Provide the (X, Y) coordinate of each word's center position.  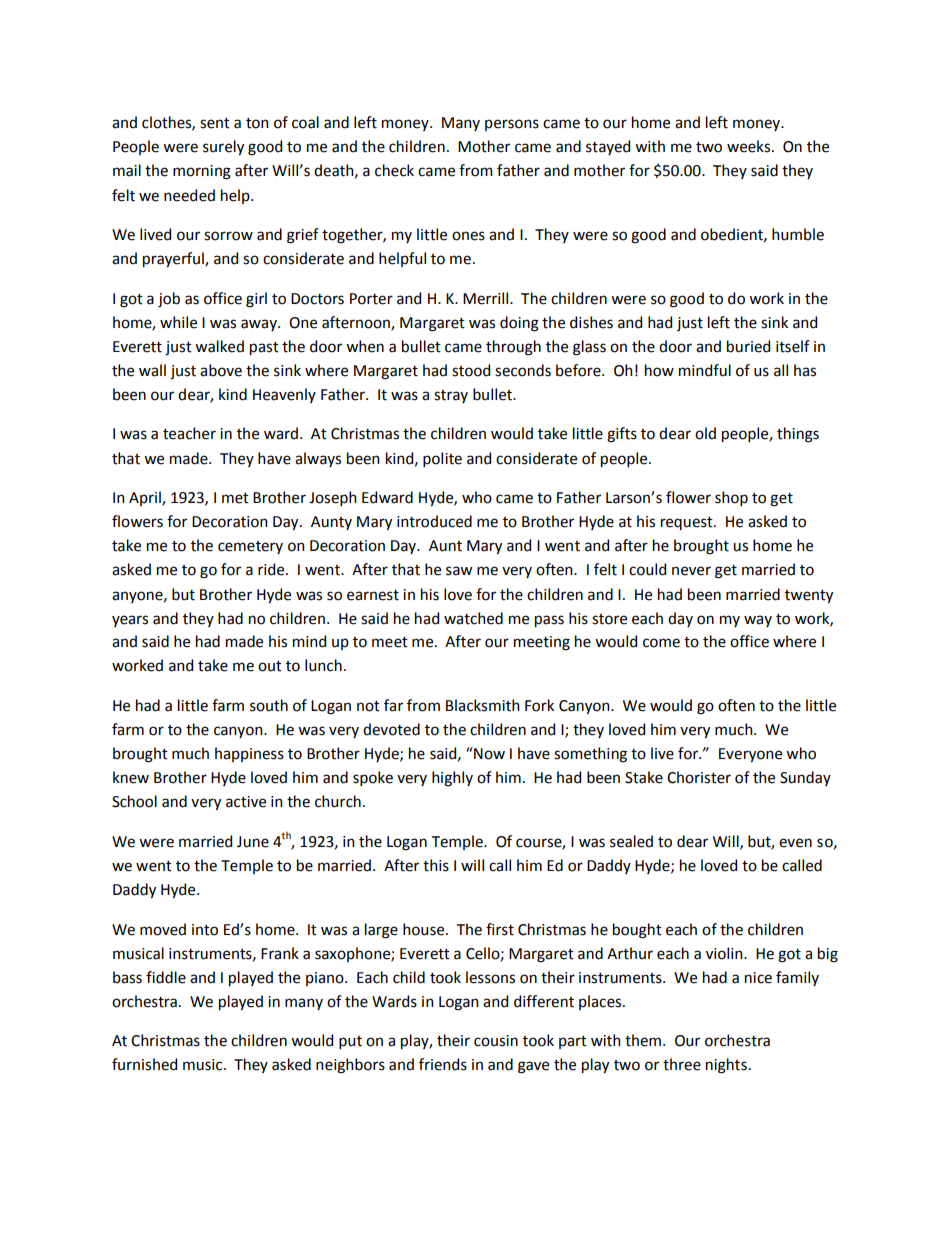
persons (512, 125)
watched (473, 618)
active (246, 802)
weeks (748, 146)
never (691, 571)
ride (272, 569)
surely (223, 148)
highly (452, 779)
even (795, 843)
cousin (496, 1041)
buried (748, 346)
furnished (144, 1064)
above (221, 370)
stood (471, 370)
